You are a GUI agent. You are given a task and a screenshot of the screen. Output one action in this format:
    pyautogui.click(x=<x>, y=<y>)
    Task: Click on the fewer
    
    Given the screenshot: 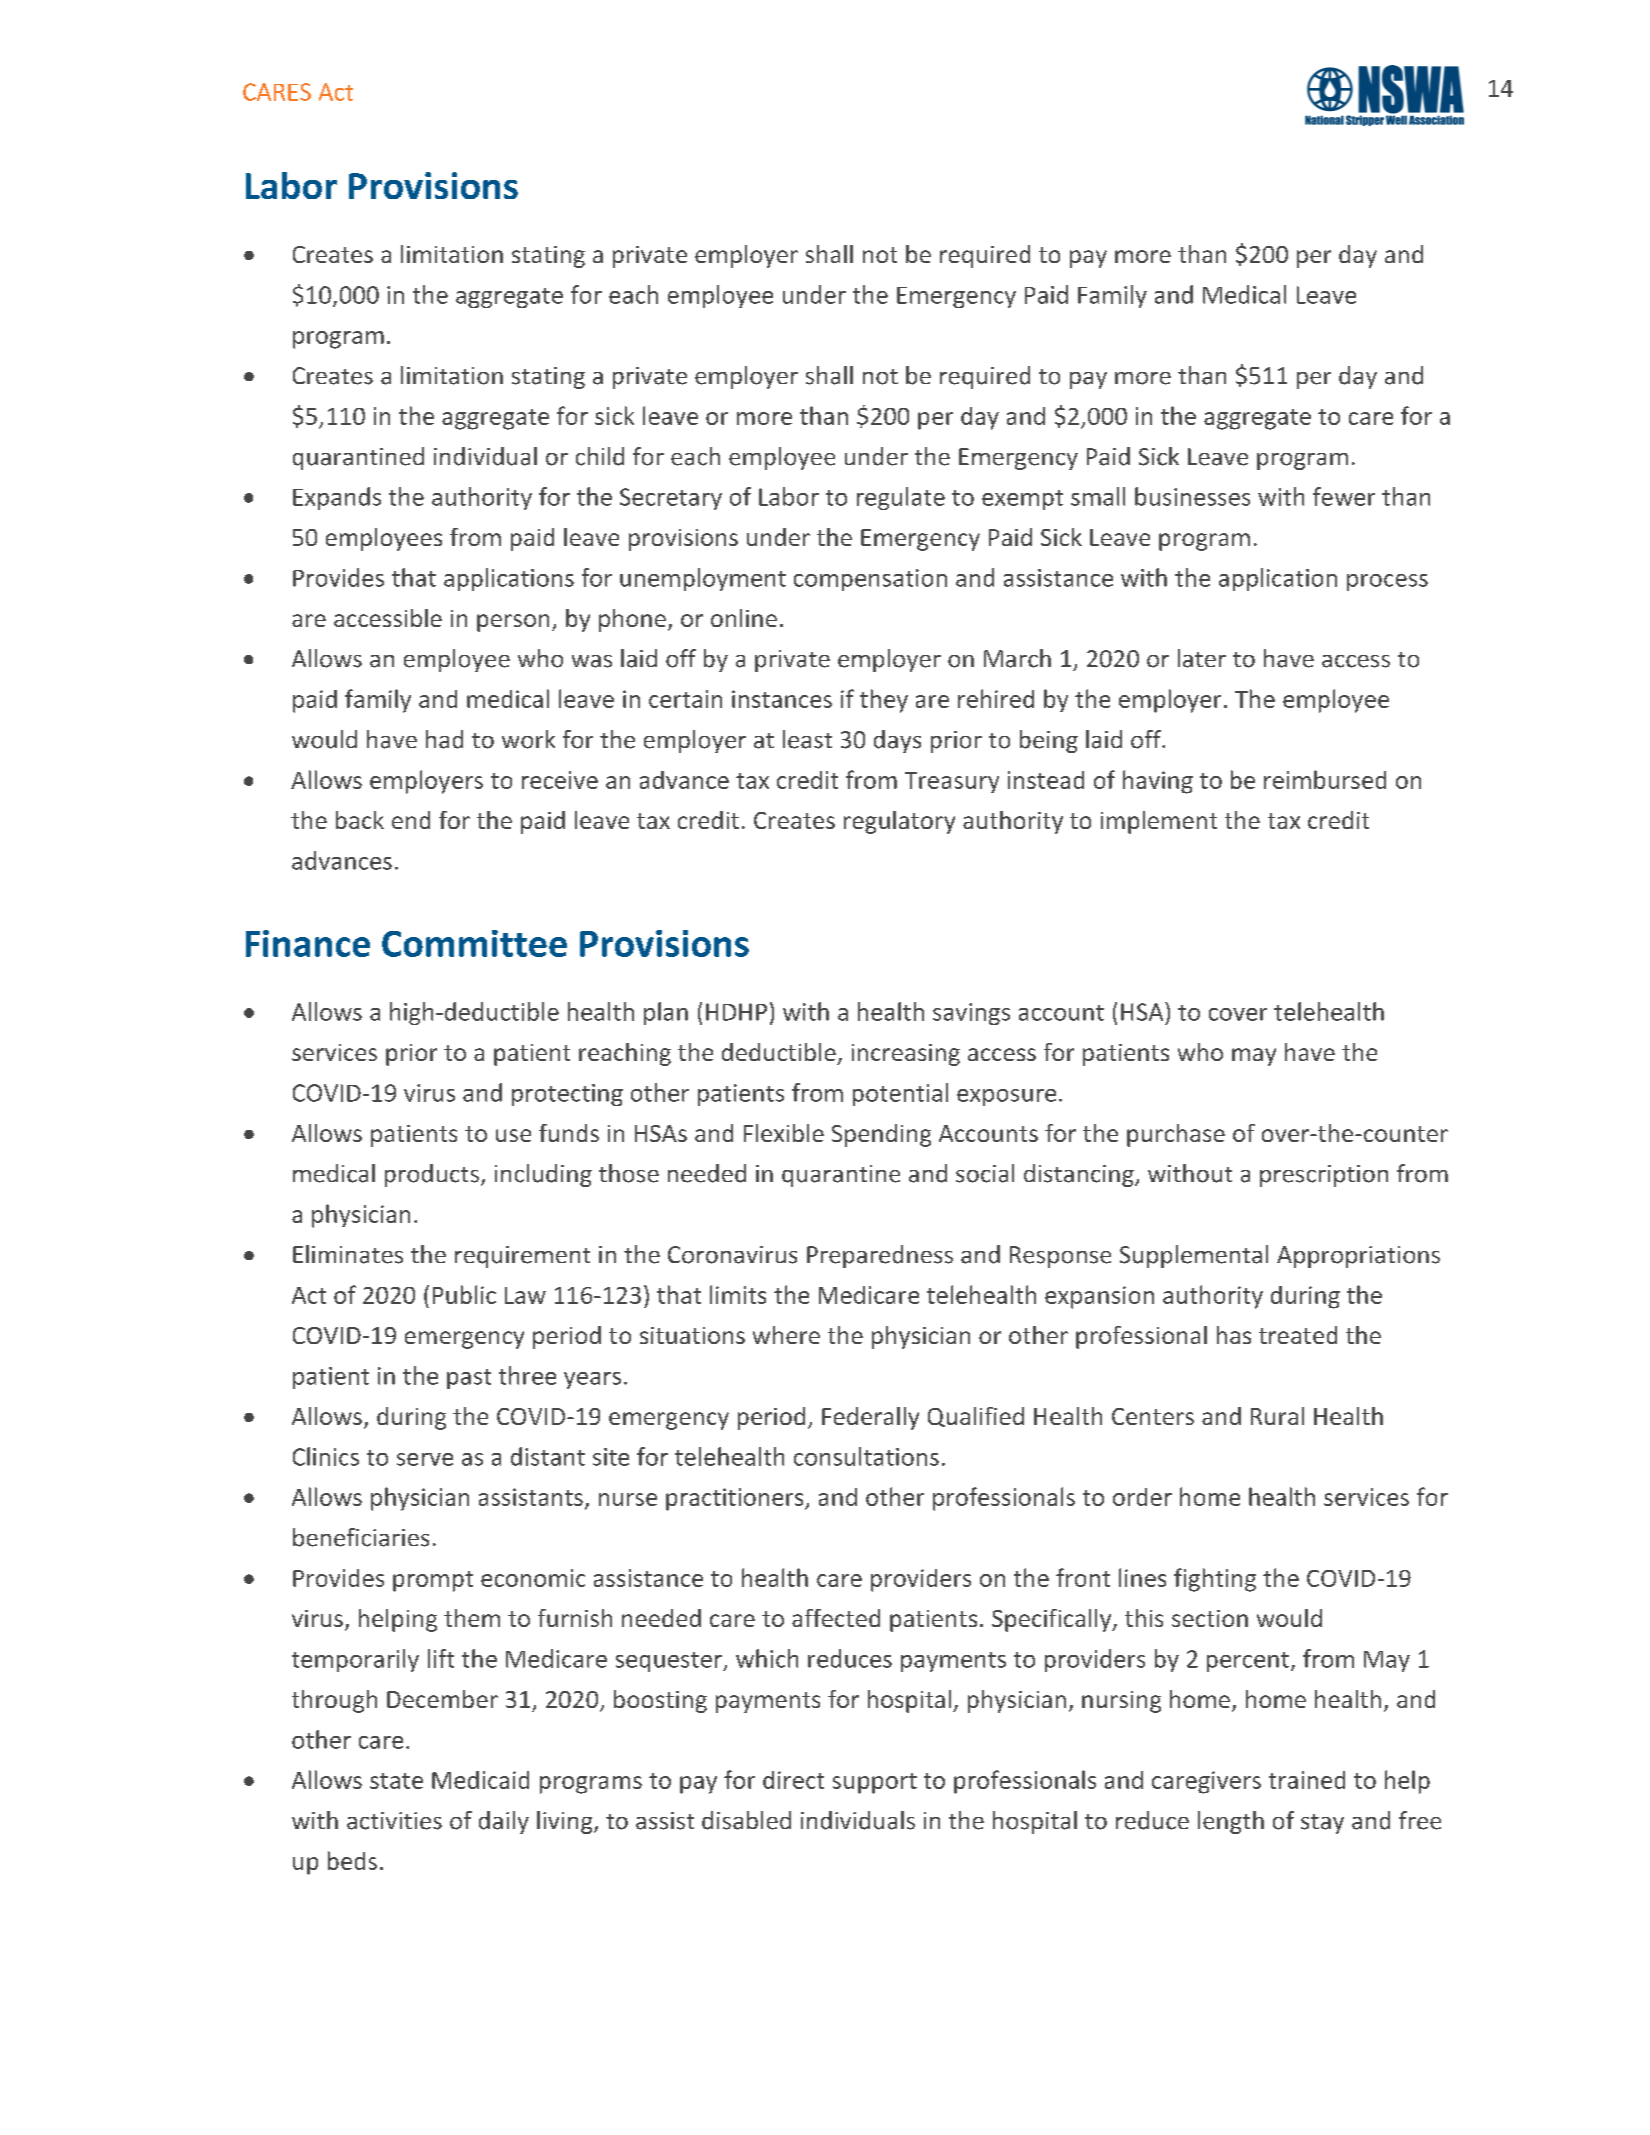 What is the action you would take?
    pyautogui.click(x=1344, y=496)
